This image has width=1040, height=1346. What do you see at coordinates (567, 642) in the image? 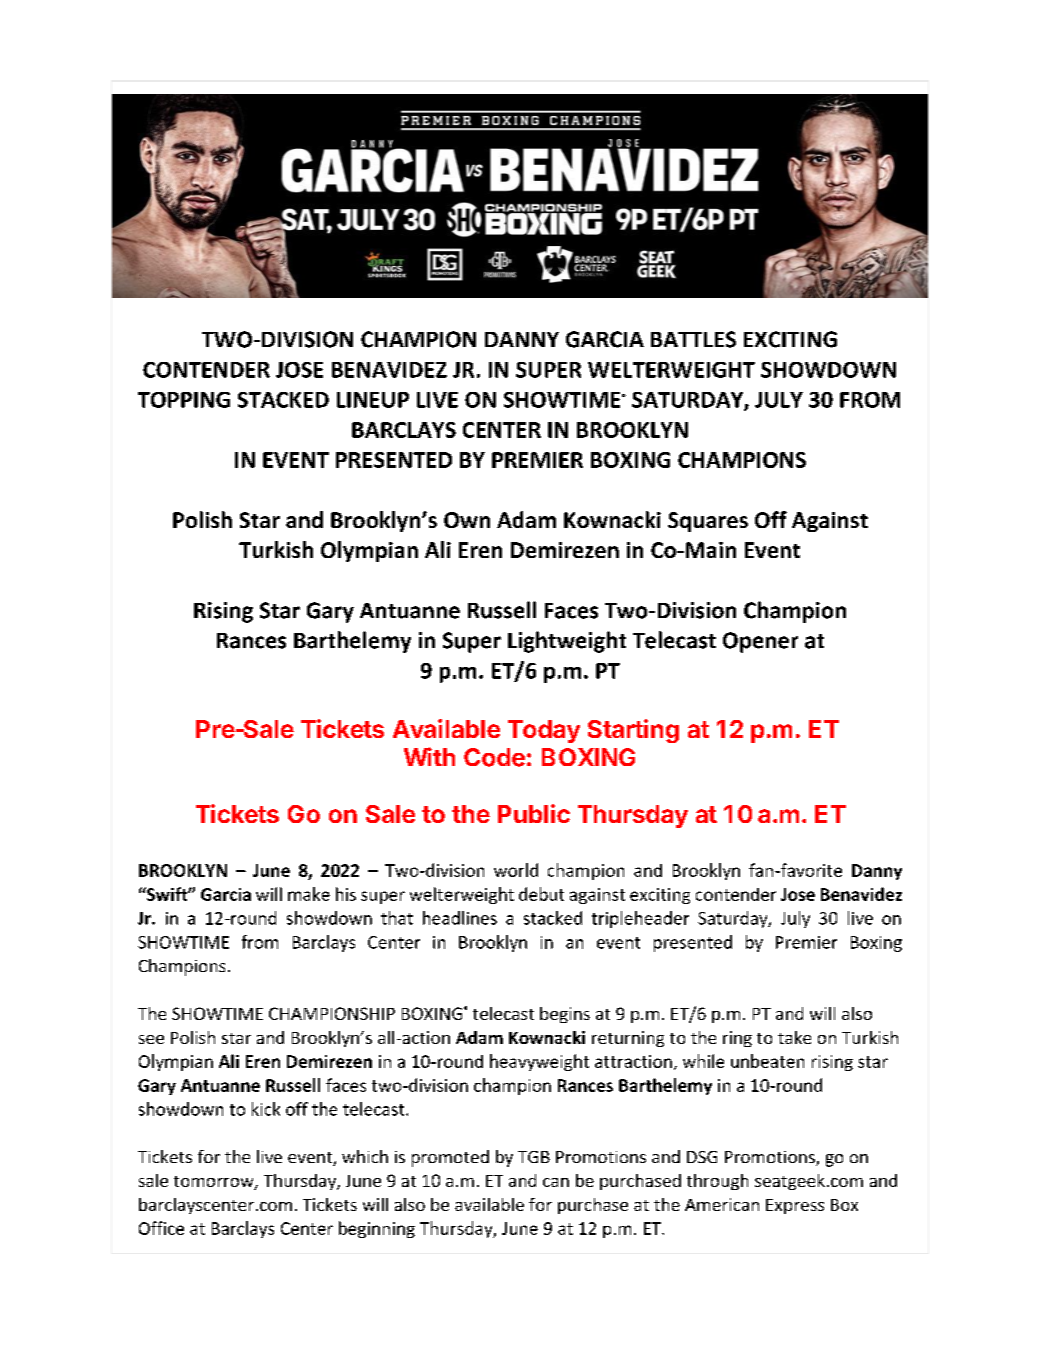
I see `Lightweight` at bounding box center [567, 642].
